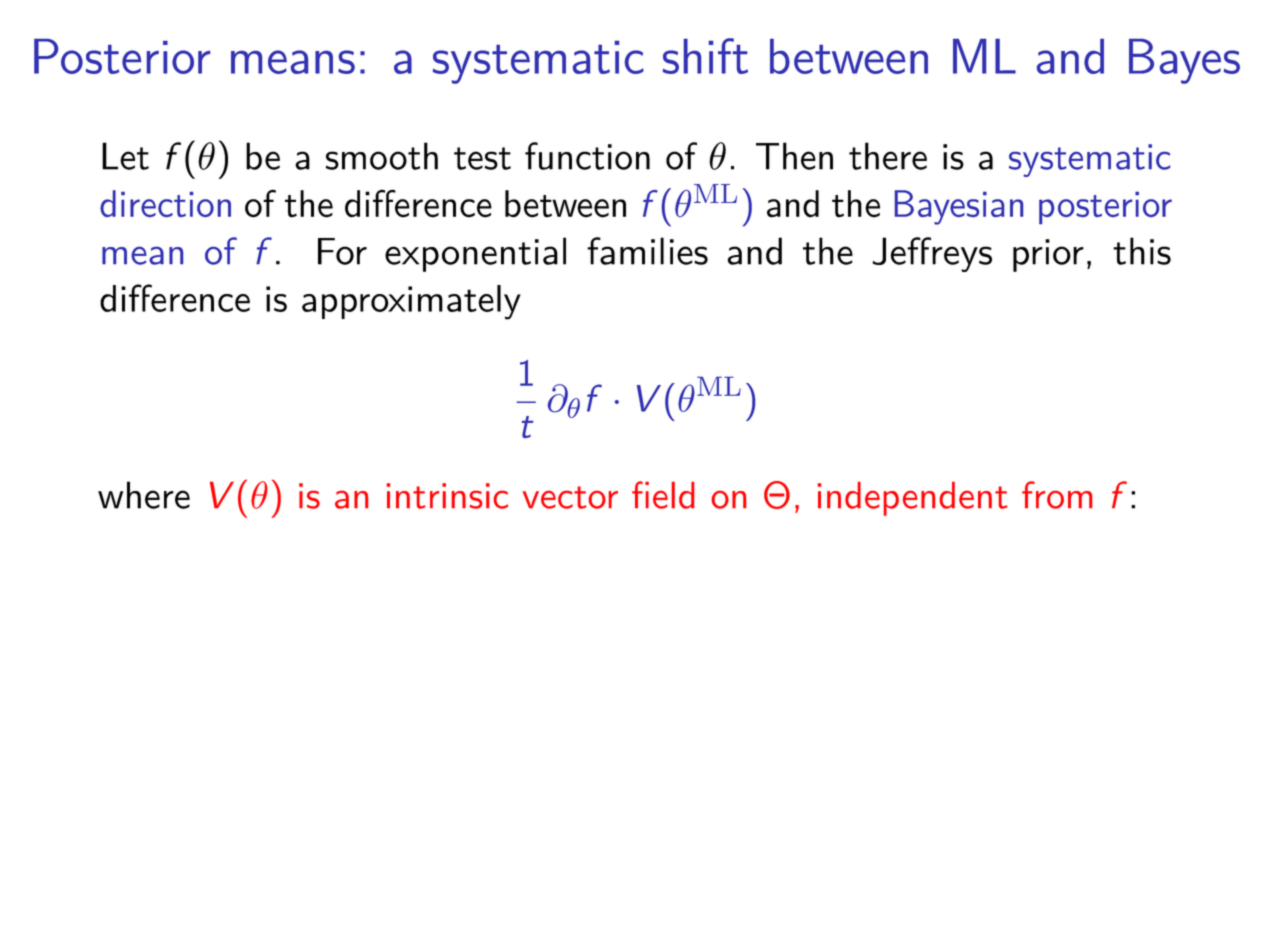 The height and width of the screenshot is (952, 1271). What do you see at coordinates (1057, 495) in the screenshot?
I see `from` at bounding box center [1057, 495].
